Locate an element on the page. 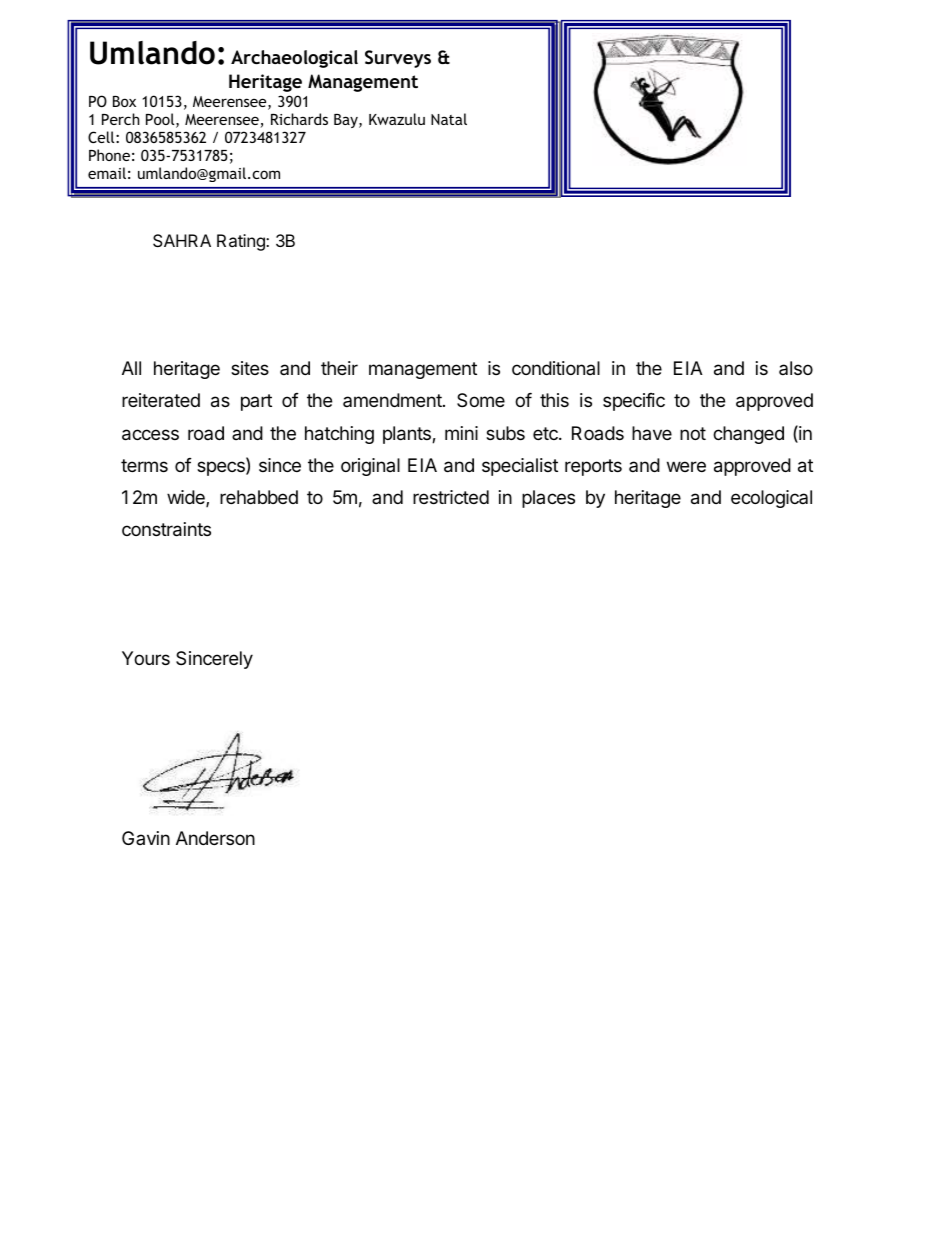 This image has height=1233, width=952. Gavin is located at coordinates (146, 838).
